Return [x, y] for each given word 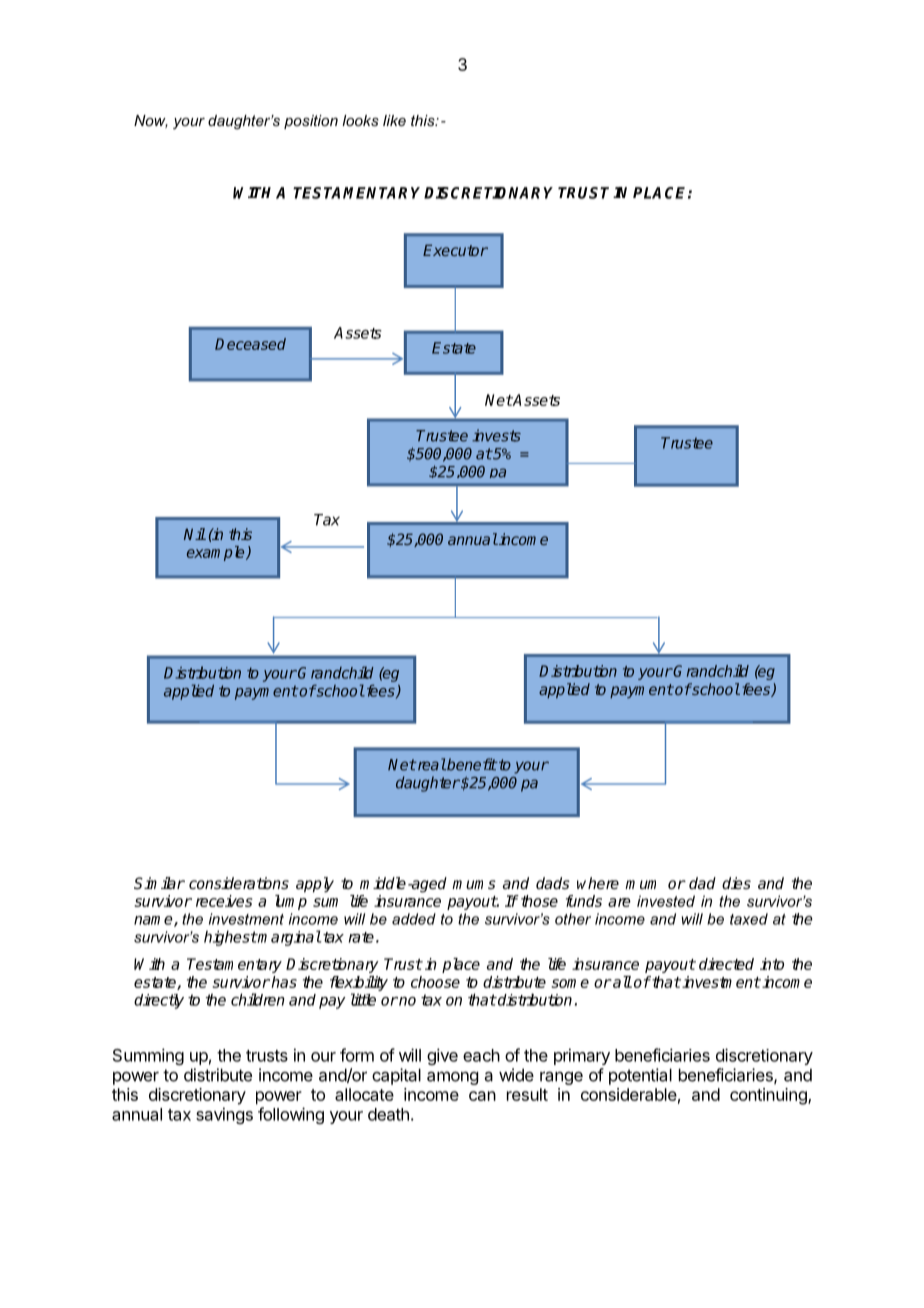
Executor [455, 250]
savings [224, 1115]
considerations [239, 883]
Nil [195, 534]
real [430, 764]
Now [151, 121]
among [452, 1078]
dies [736, 883]
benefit [471, 764]
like [394, 120]
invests [496, 435]
